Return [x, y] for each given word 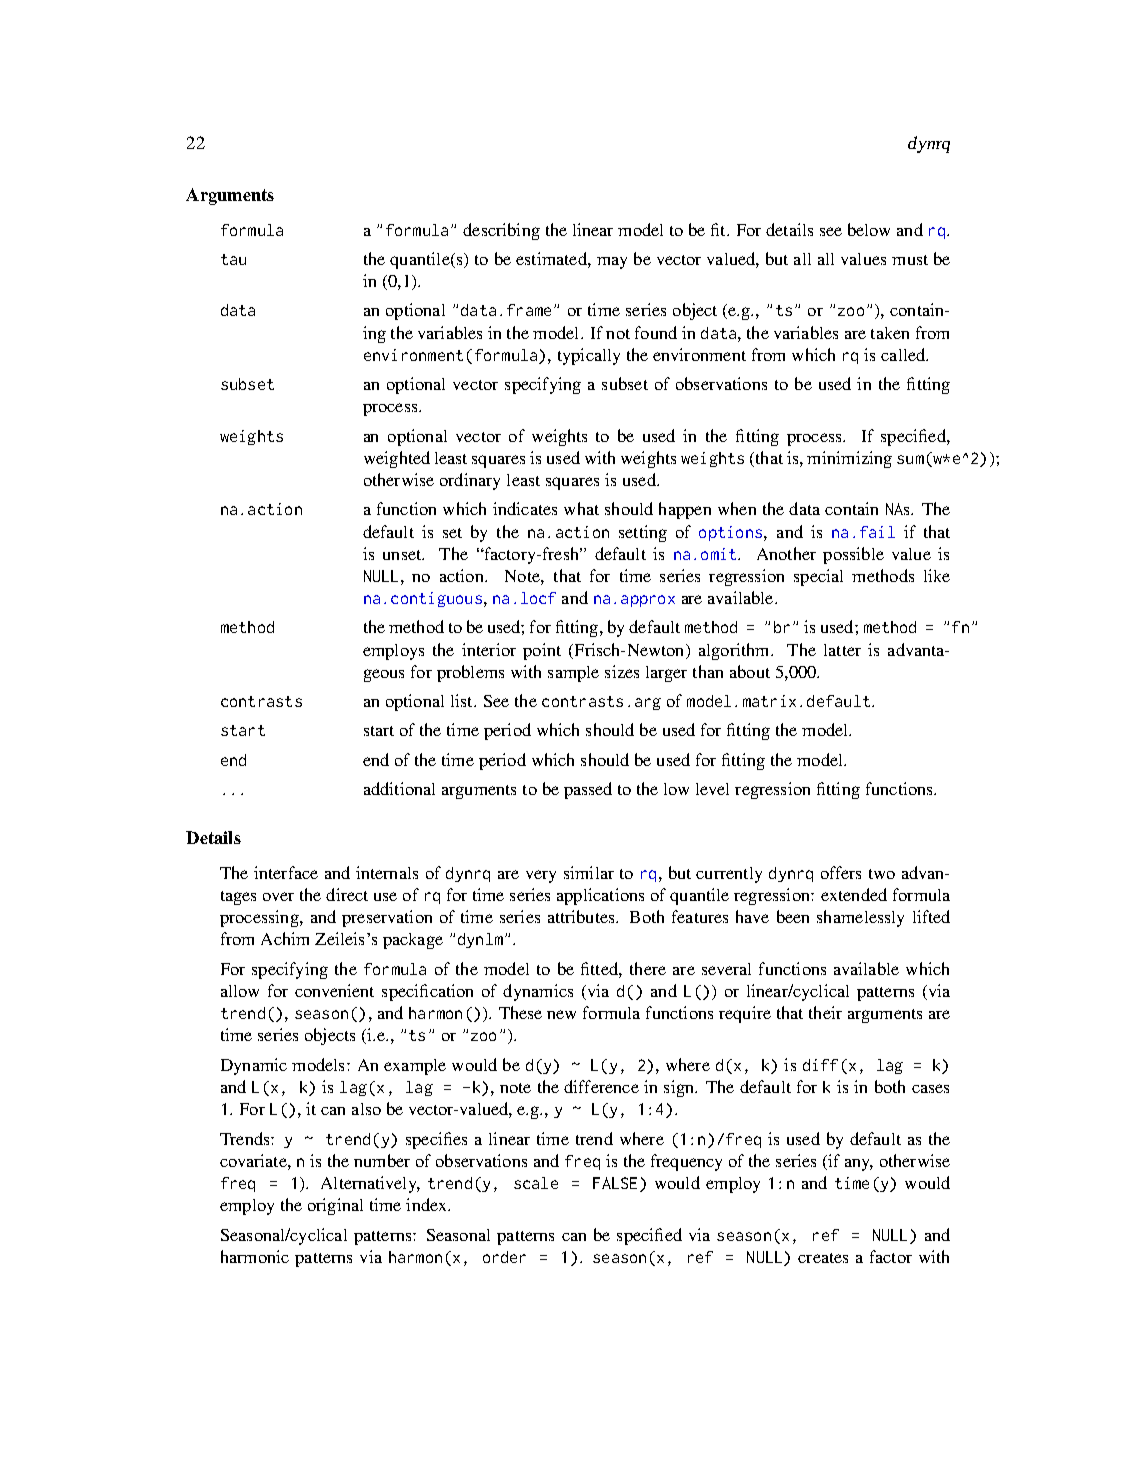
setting [643, 533]
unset [403, 555]
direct [347, 894]
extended [854, 894]
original [335, 1206]
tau [233, 259]
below [869, 229]
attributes [582, 916]
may [612, 263]
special [818, 577]
